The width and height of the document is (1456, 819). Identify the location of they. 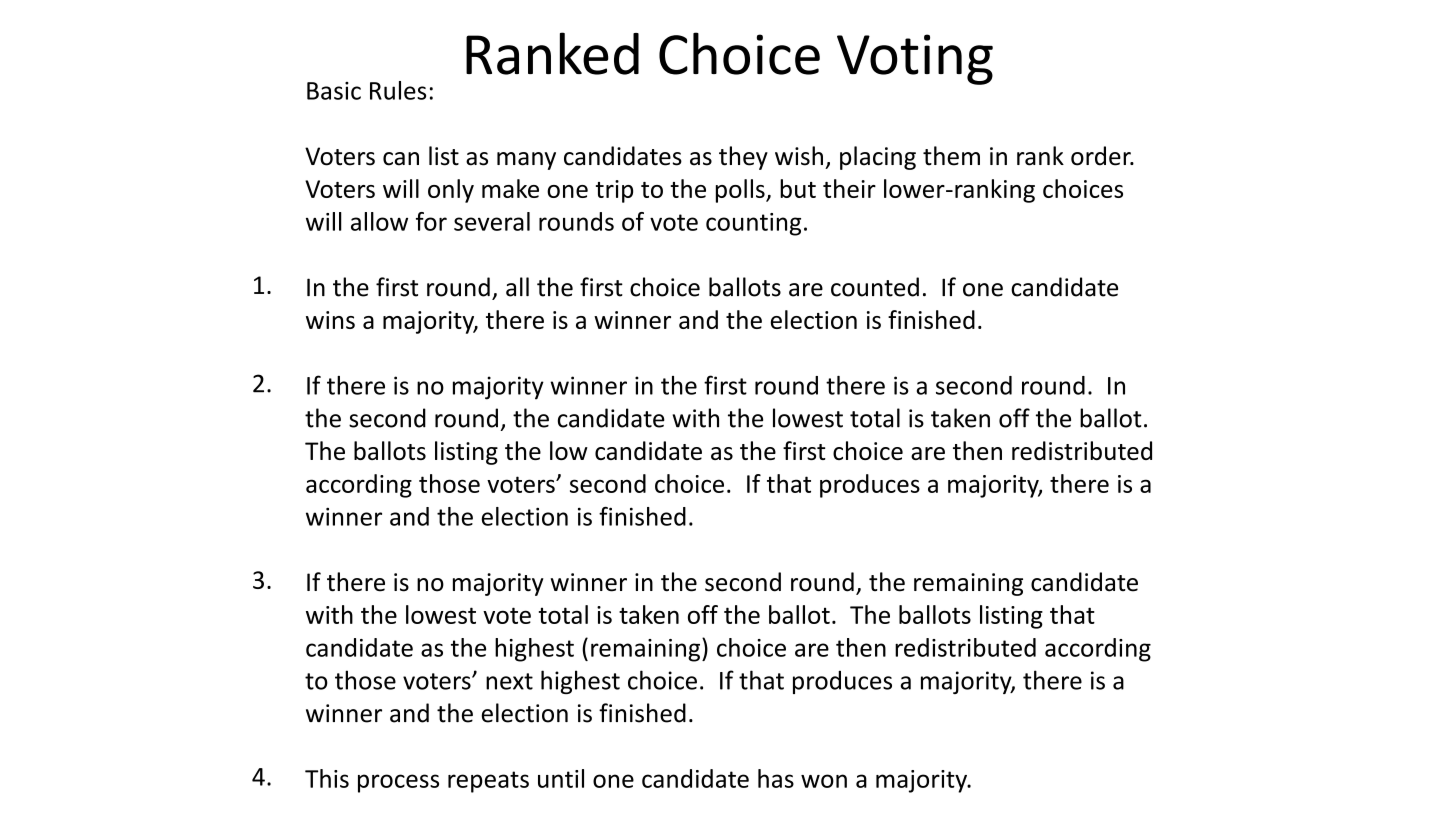
(743, 158).
